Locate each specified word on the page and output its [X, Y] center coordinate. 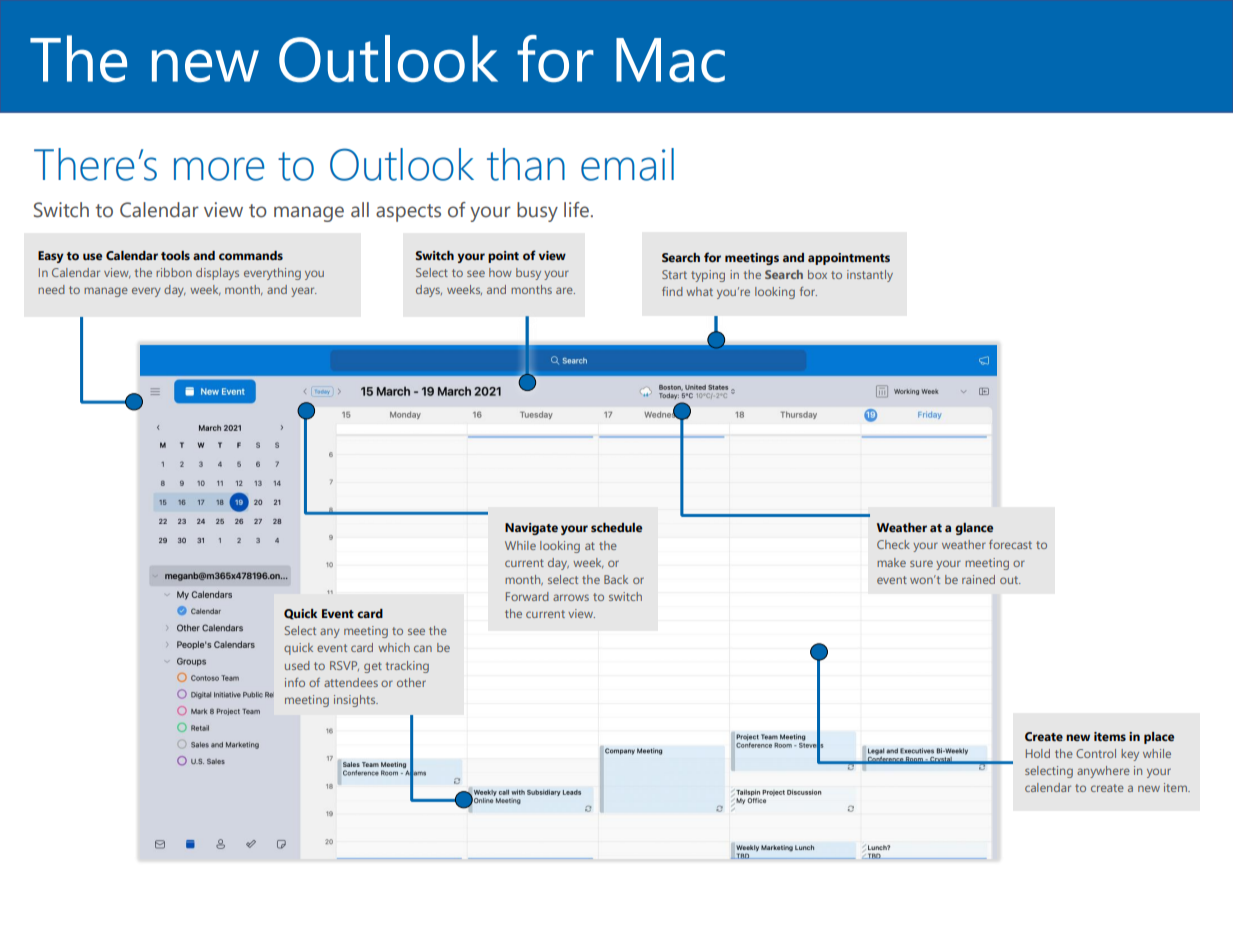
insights [356, 701]
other [411, 682]
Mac [670, 60]
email [627, 164]
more [219, 169]
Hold [1038, 753]
